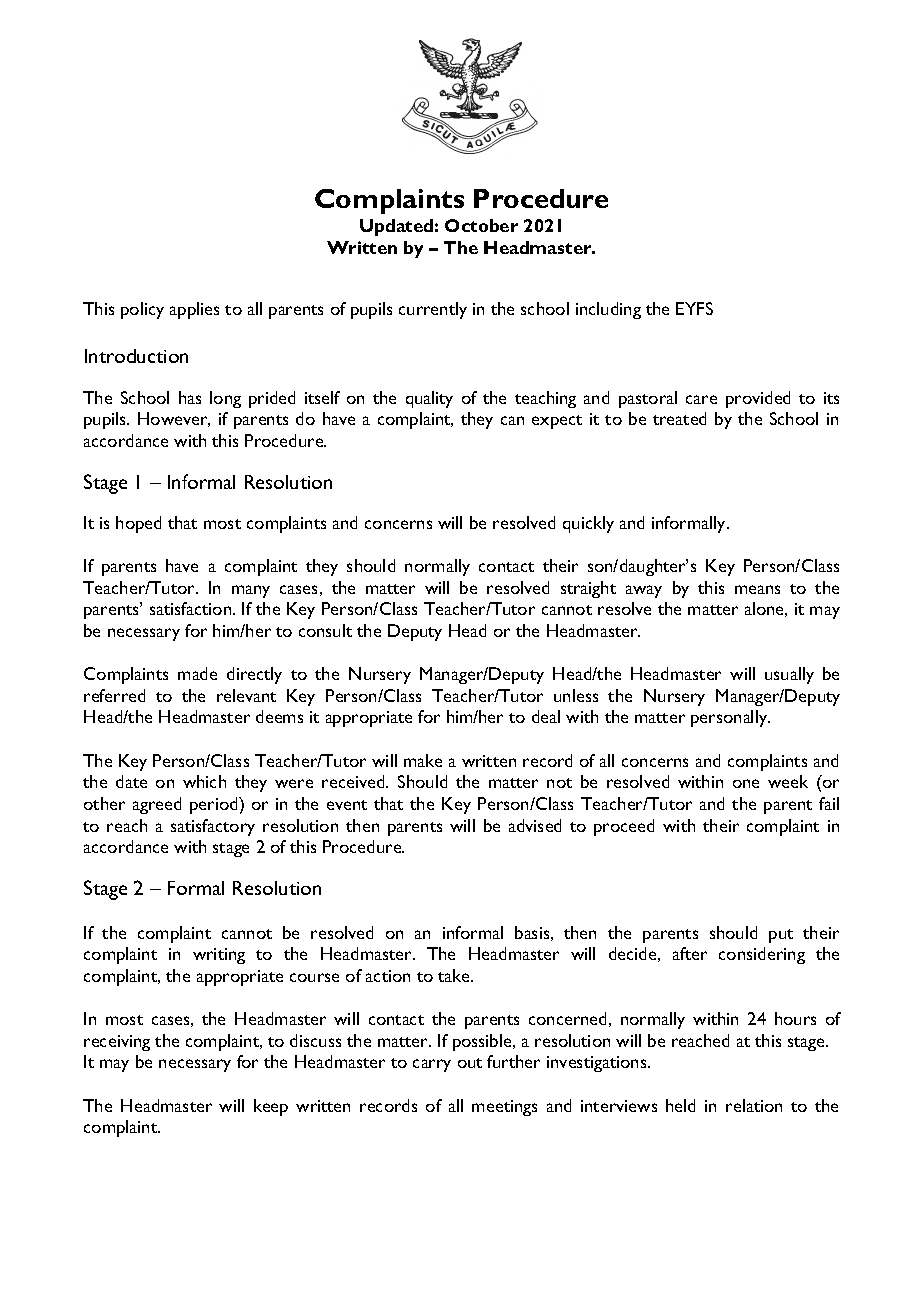 The image size is (924, 1308). Describe the element at coordinates (271, 1107) in the screenshot. I see `keep` at that location.
